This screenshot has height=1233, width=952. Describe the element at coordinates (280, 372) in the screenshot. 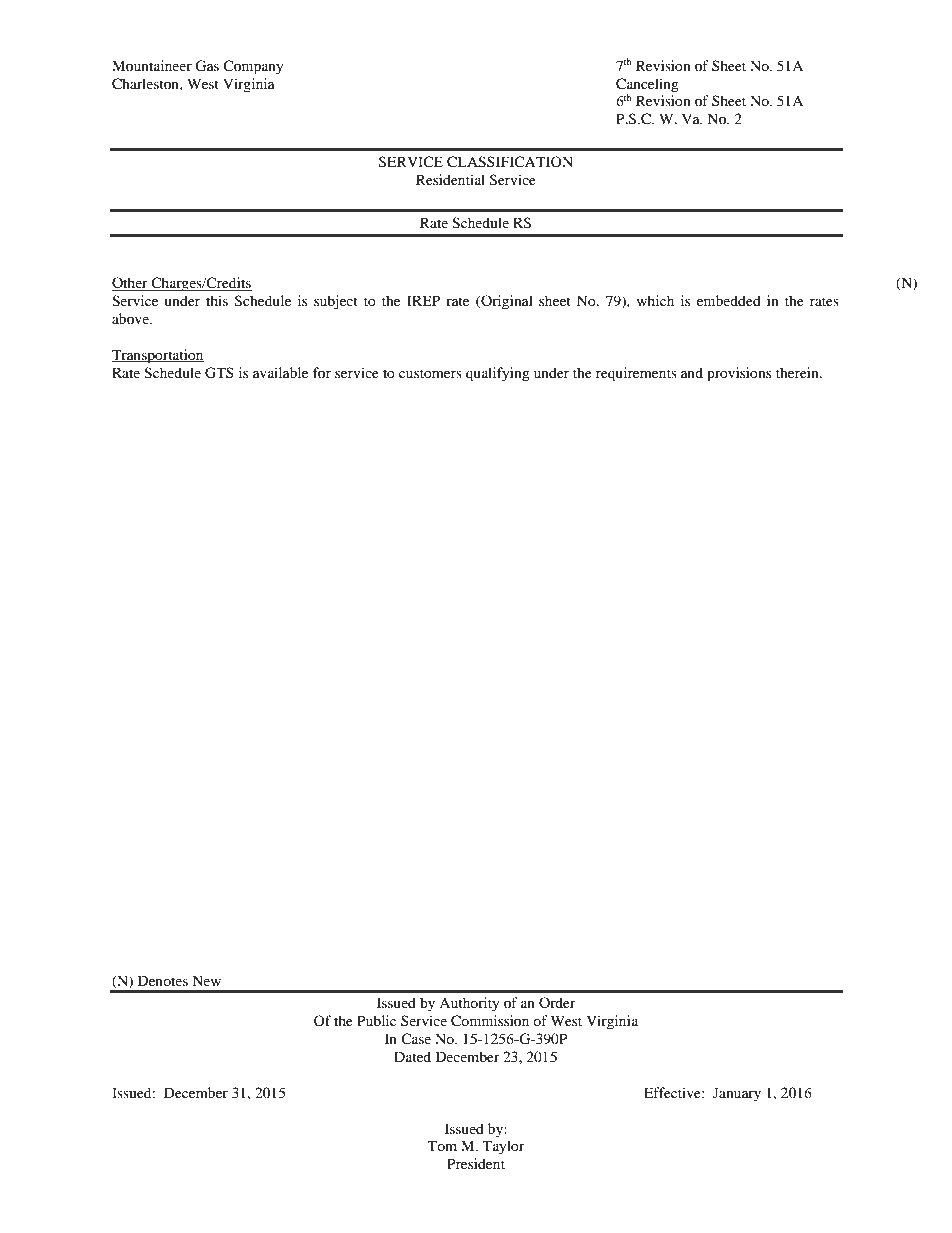

I see `available` at that location.
